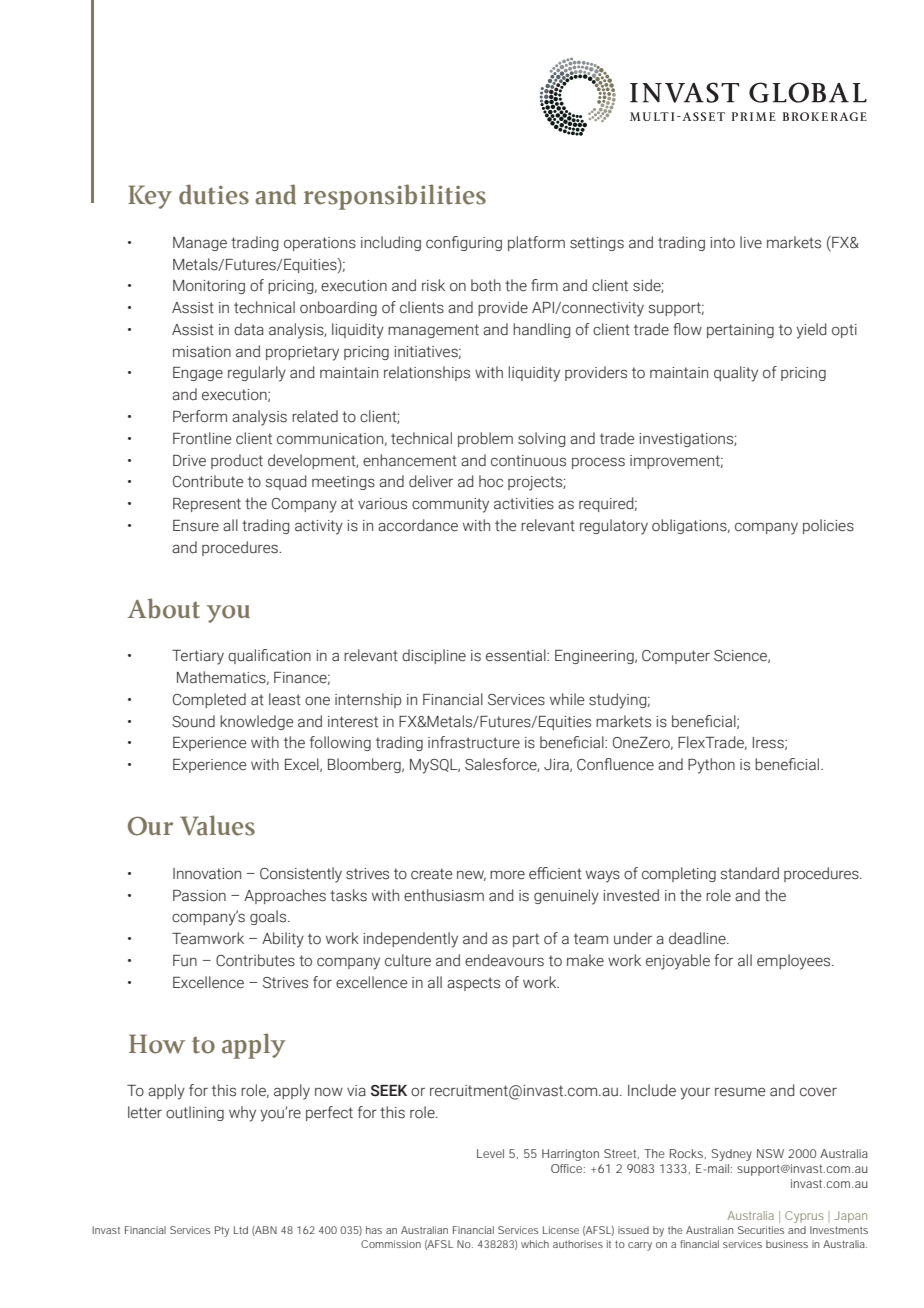  Describe the element at coordinates (464, 243) in the screenshot. I see `configuring` at that location.
